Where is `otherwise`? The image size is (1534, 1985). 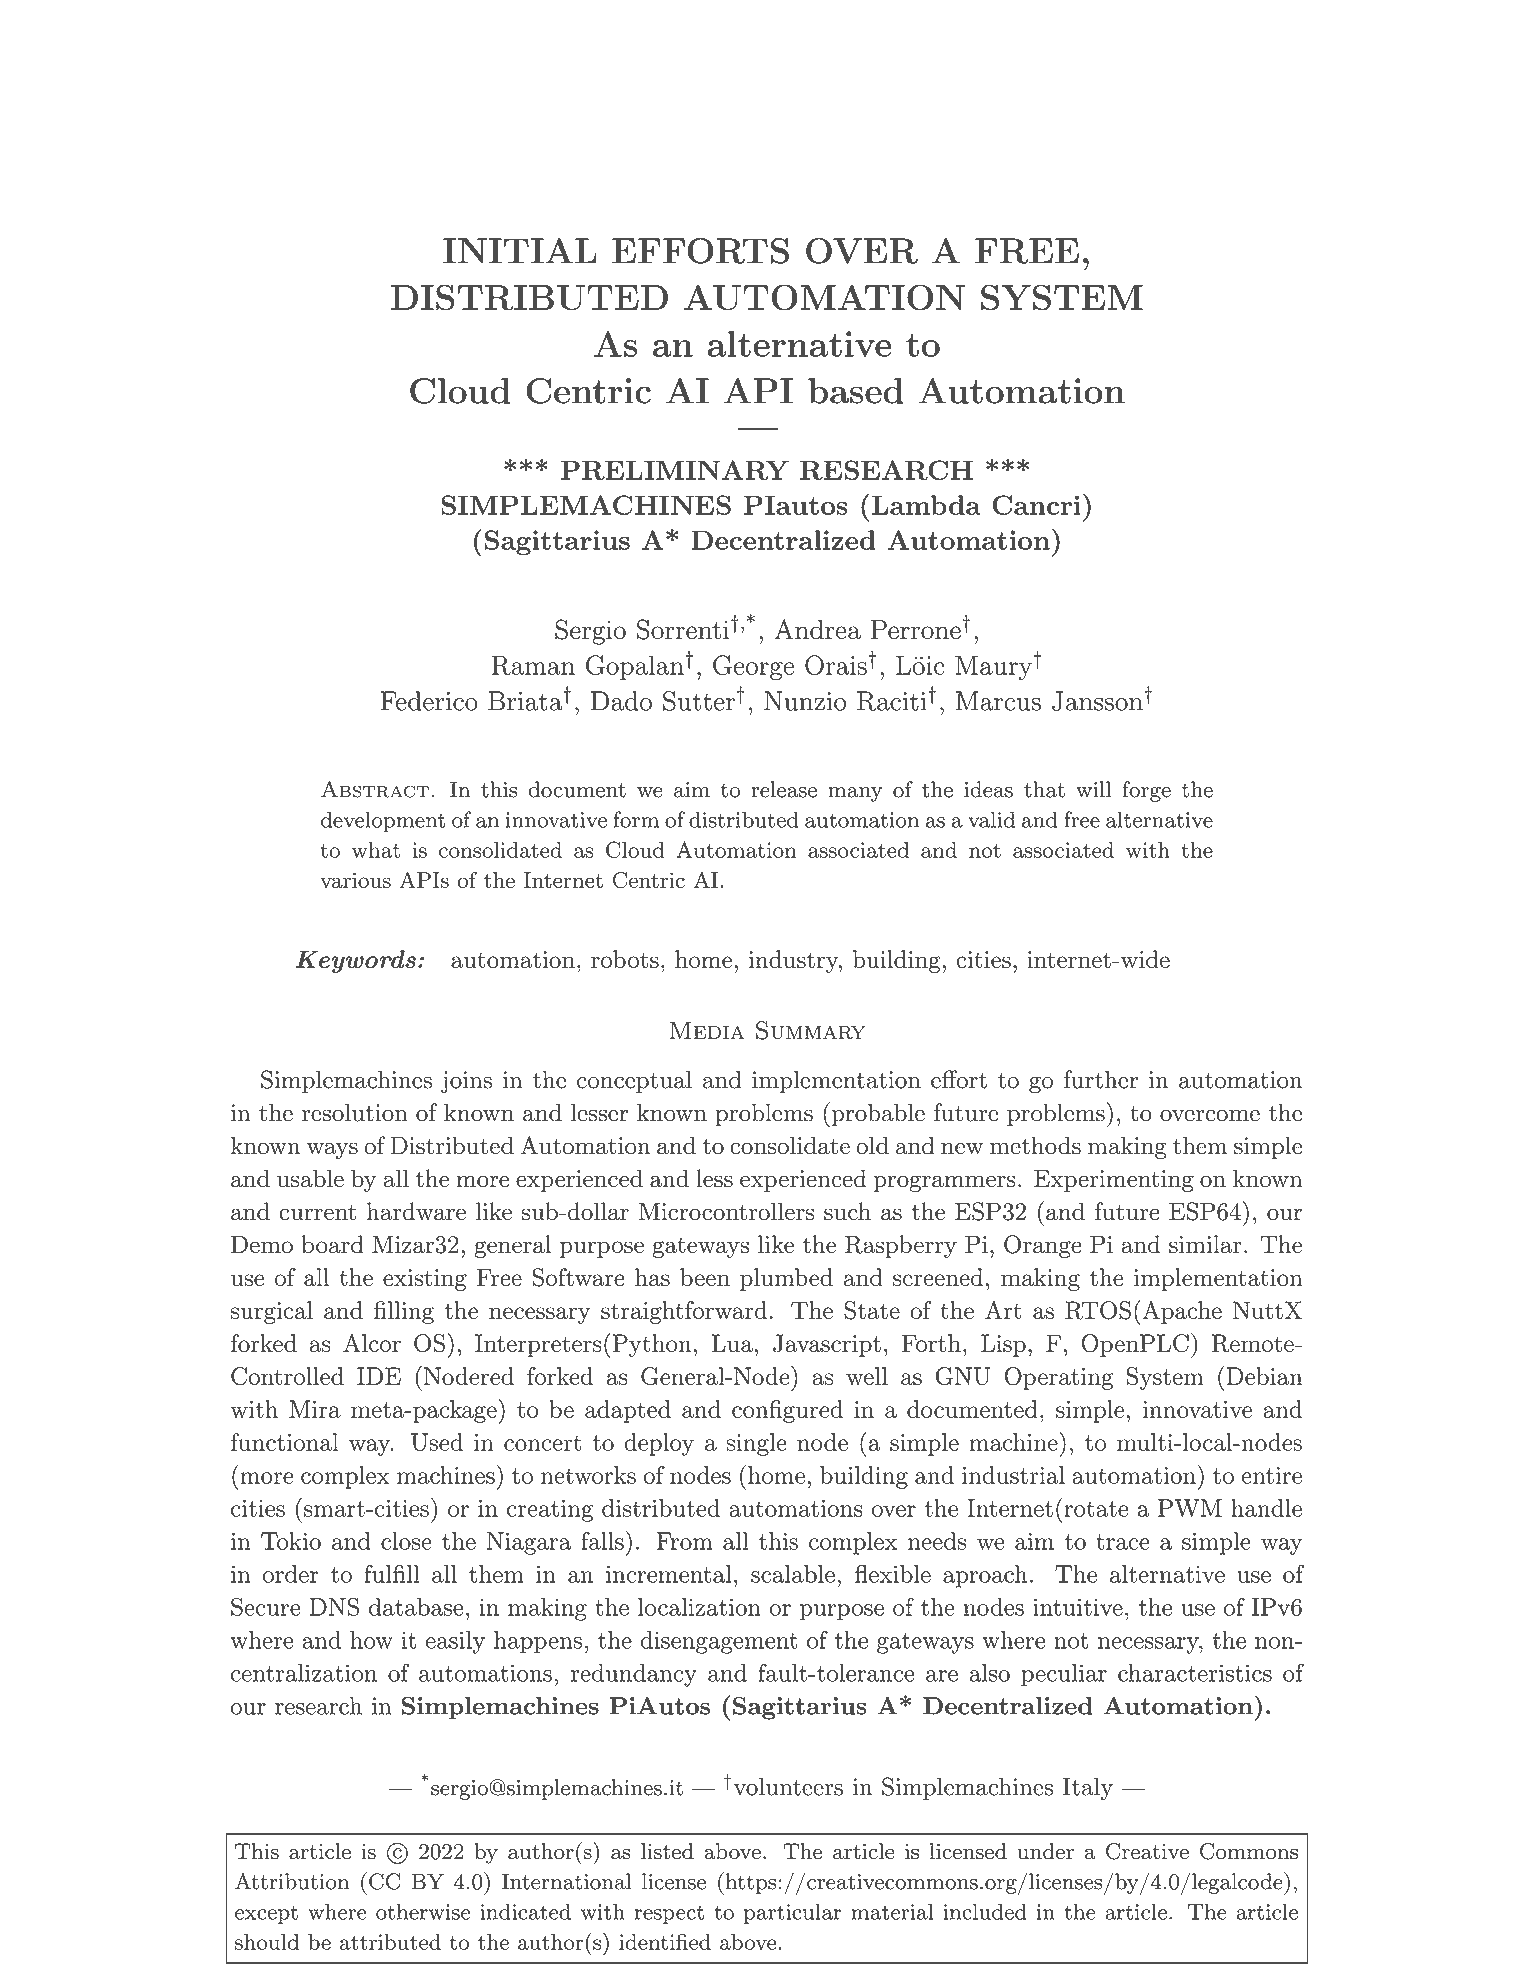 otherwise is located at coordinates (423, 1911).
